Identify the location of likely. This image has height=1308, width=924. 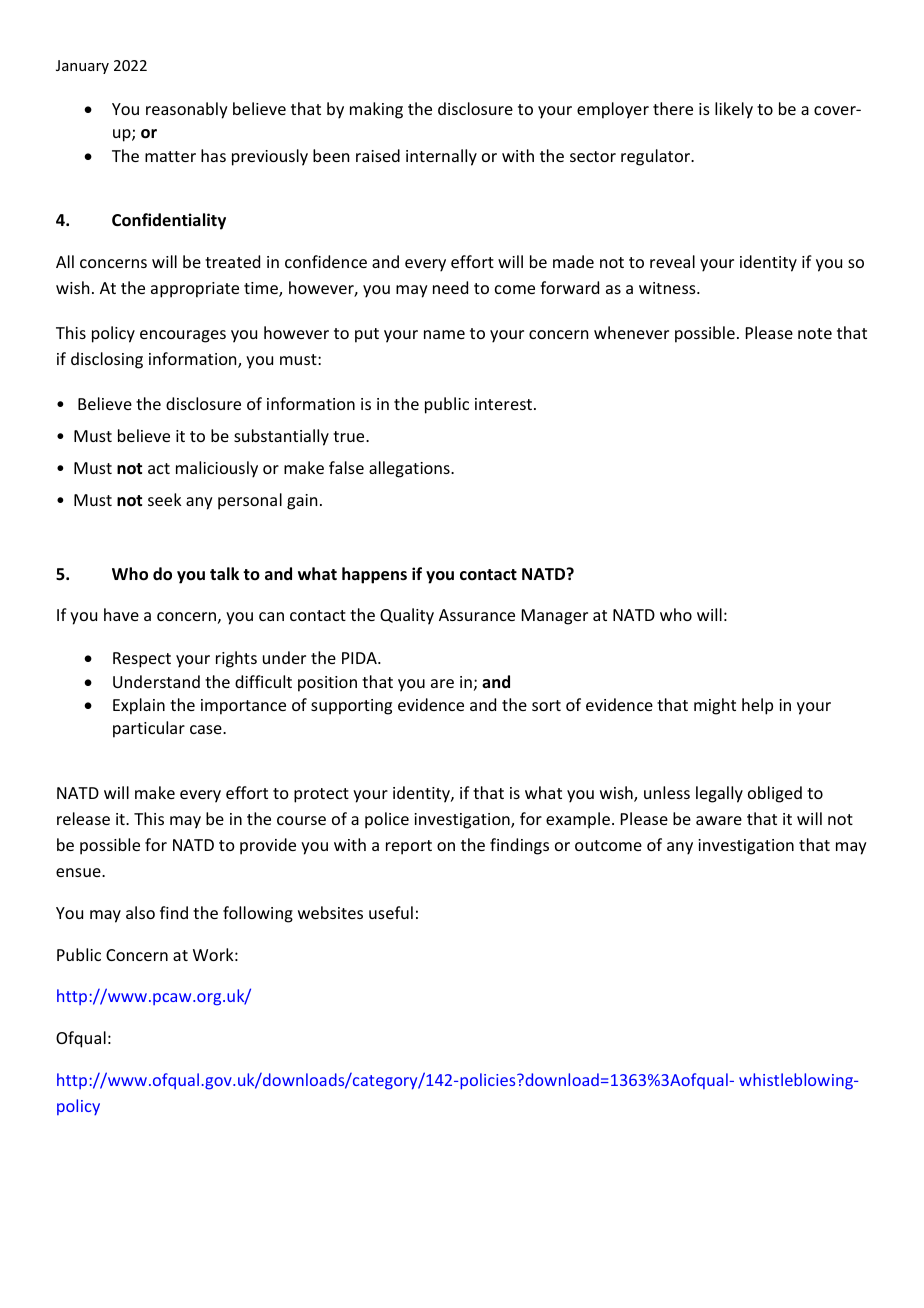
(734, 110).
